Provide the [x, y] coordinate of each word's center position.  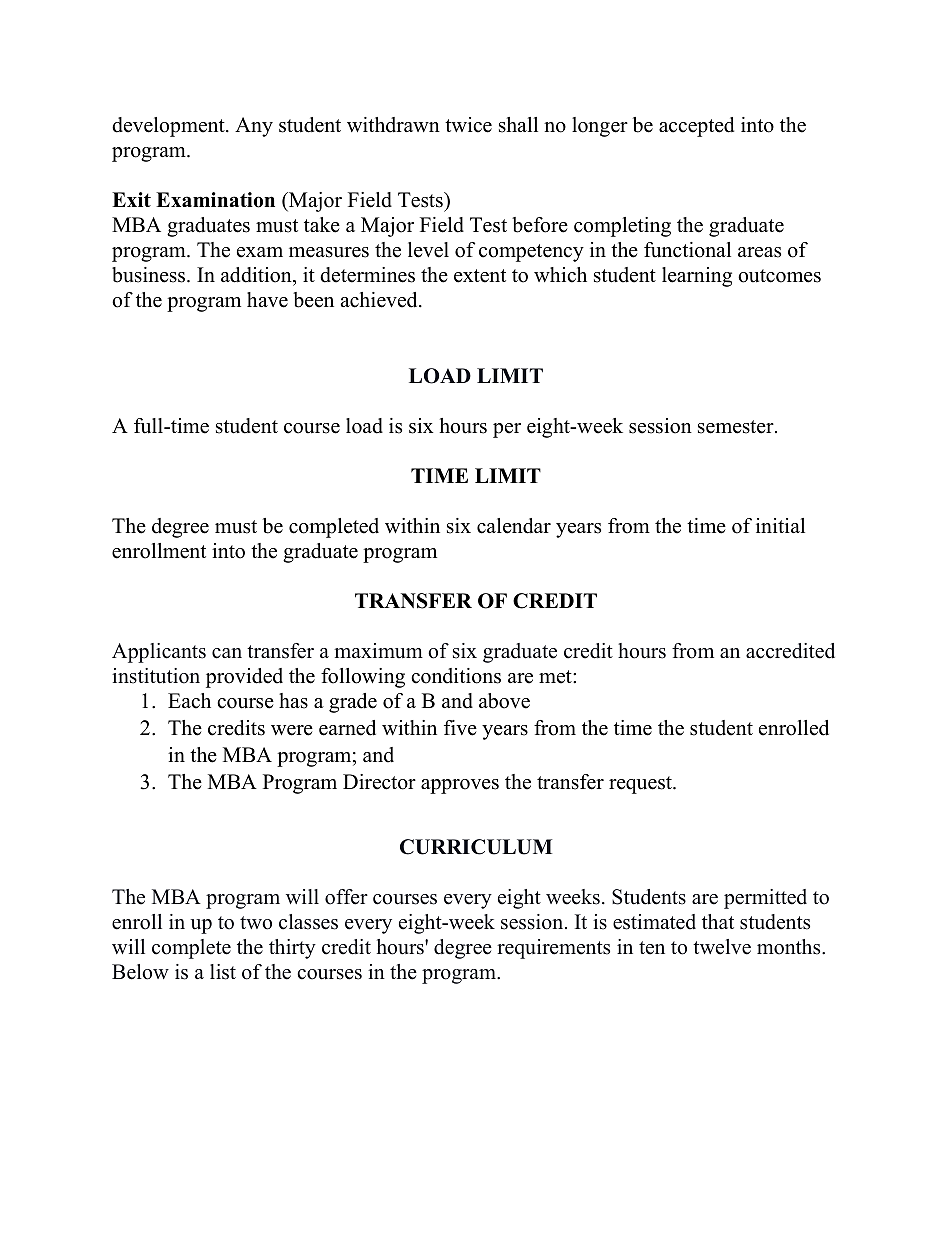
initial [780, 525]
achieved [380, 300]
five [460, 728]
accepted [696, 127]
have [267, 300]
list [223, 972]
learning [697, 277]
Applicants [159, 653]
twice [468, 125]
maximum [378, 651]
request [641, 785]
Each [189, 701]
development [169, 127]
